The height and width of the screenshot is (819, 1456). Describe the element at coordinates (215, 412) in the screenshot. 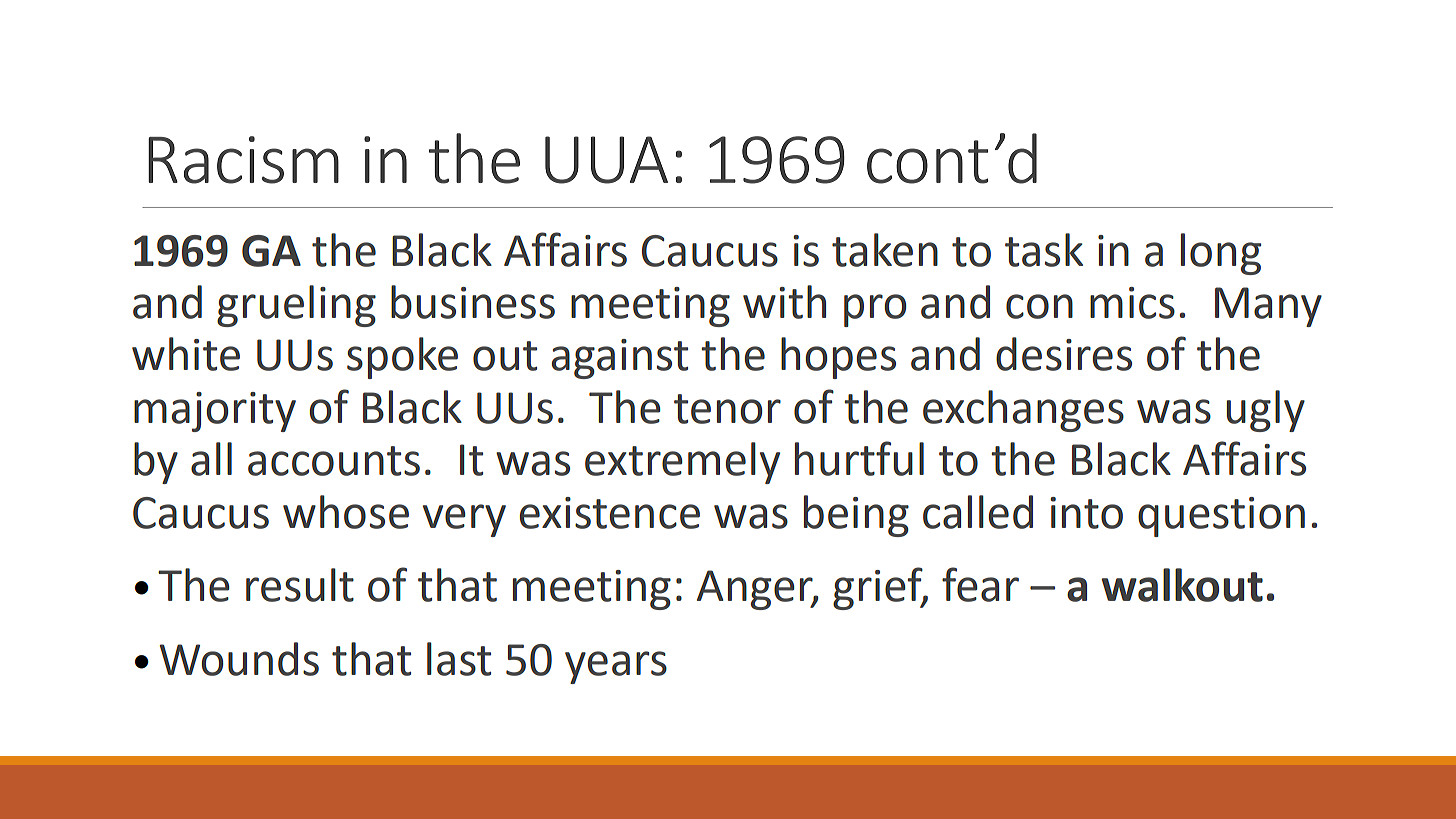

I see `majority` at that location.
